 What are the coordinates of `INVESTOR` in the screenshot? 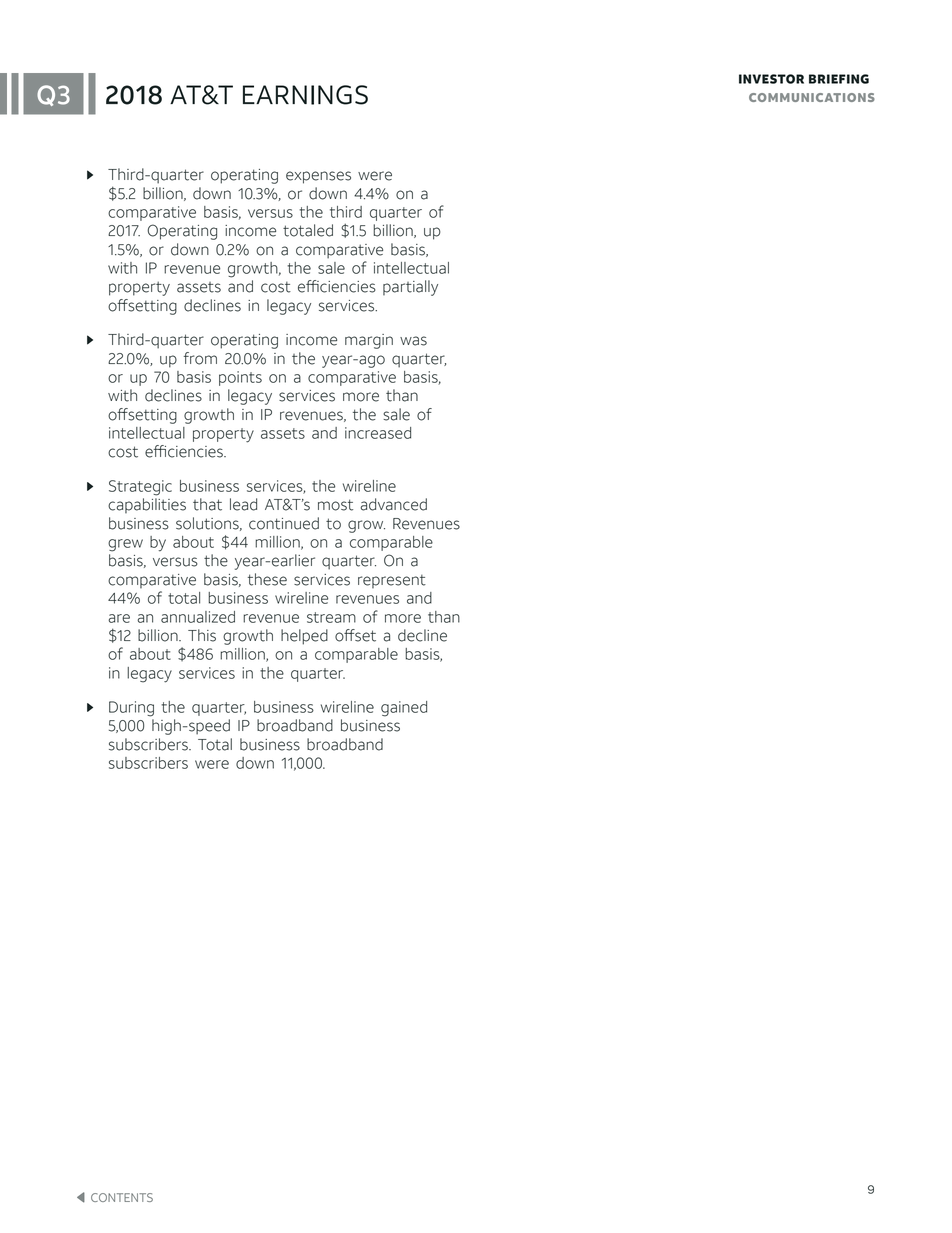 It's located at (771, 79).
